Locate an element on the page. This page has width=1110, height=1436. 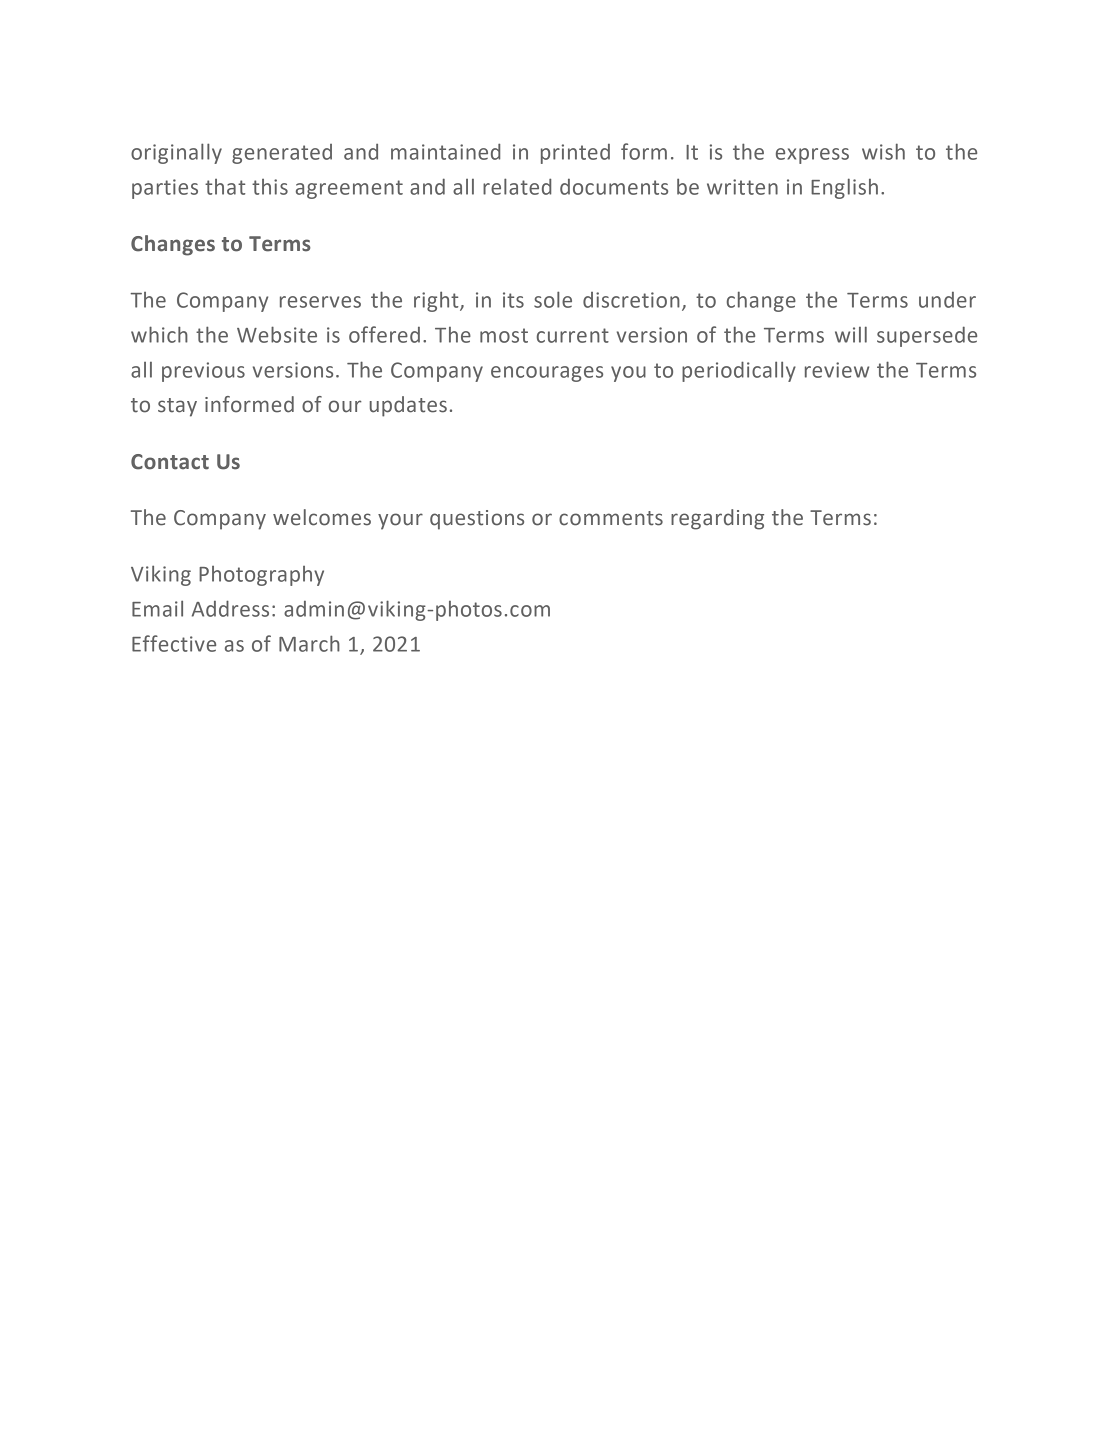
express is located at coordinates (812, 156).
